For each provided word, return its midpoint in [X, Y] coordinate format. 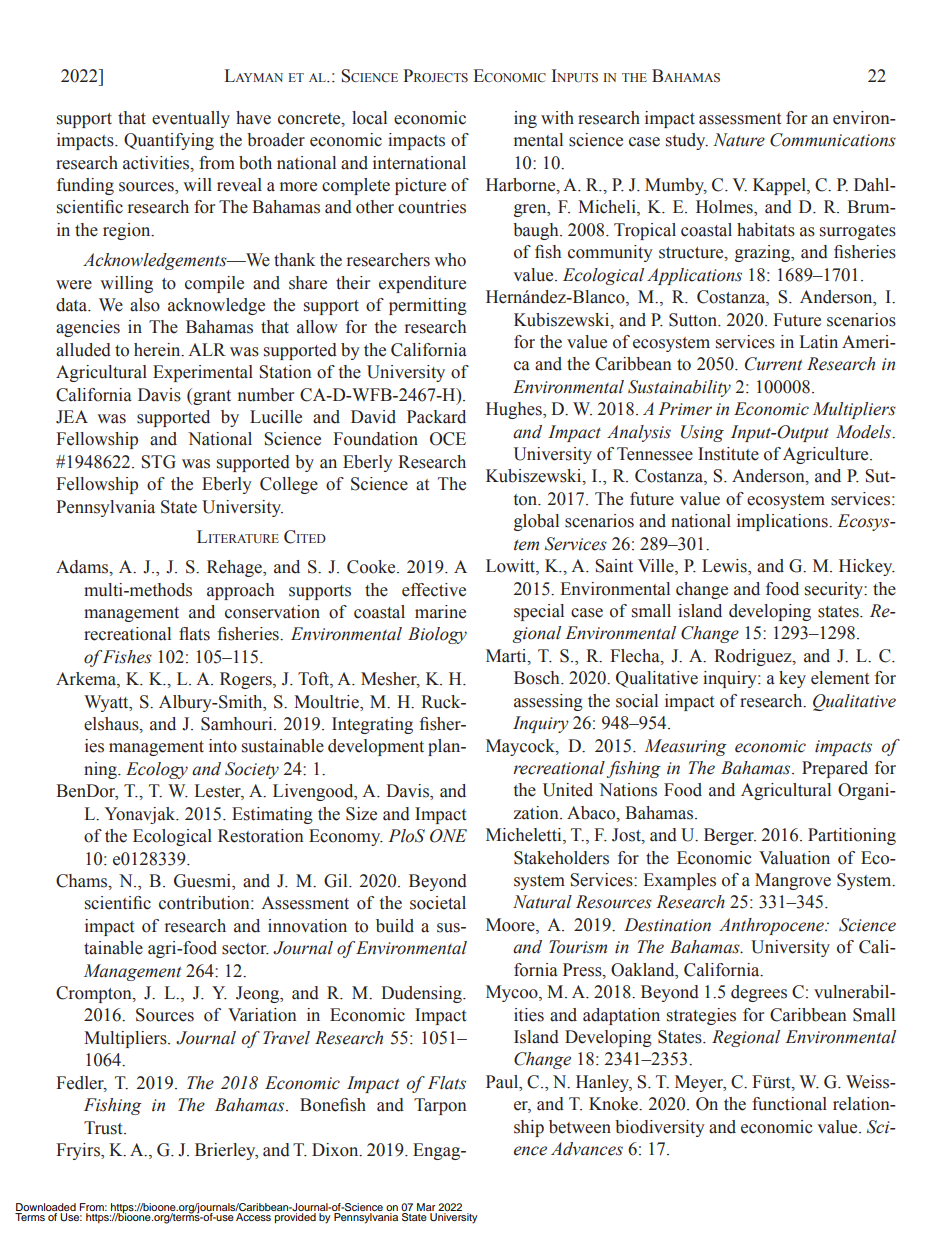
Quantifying [169, 141]
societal [438, 903]
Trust [104, 1128]
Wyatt [107, 703]
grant [211, 396]
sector [245, 949]
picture [420, 186]
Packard [436, 417]
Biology [437, 635]
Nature [739, 140]
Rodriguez [754, 657]
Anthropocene [772, 926]
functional [789, 1104]
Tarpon [440, 1106]
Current [773, 364]
